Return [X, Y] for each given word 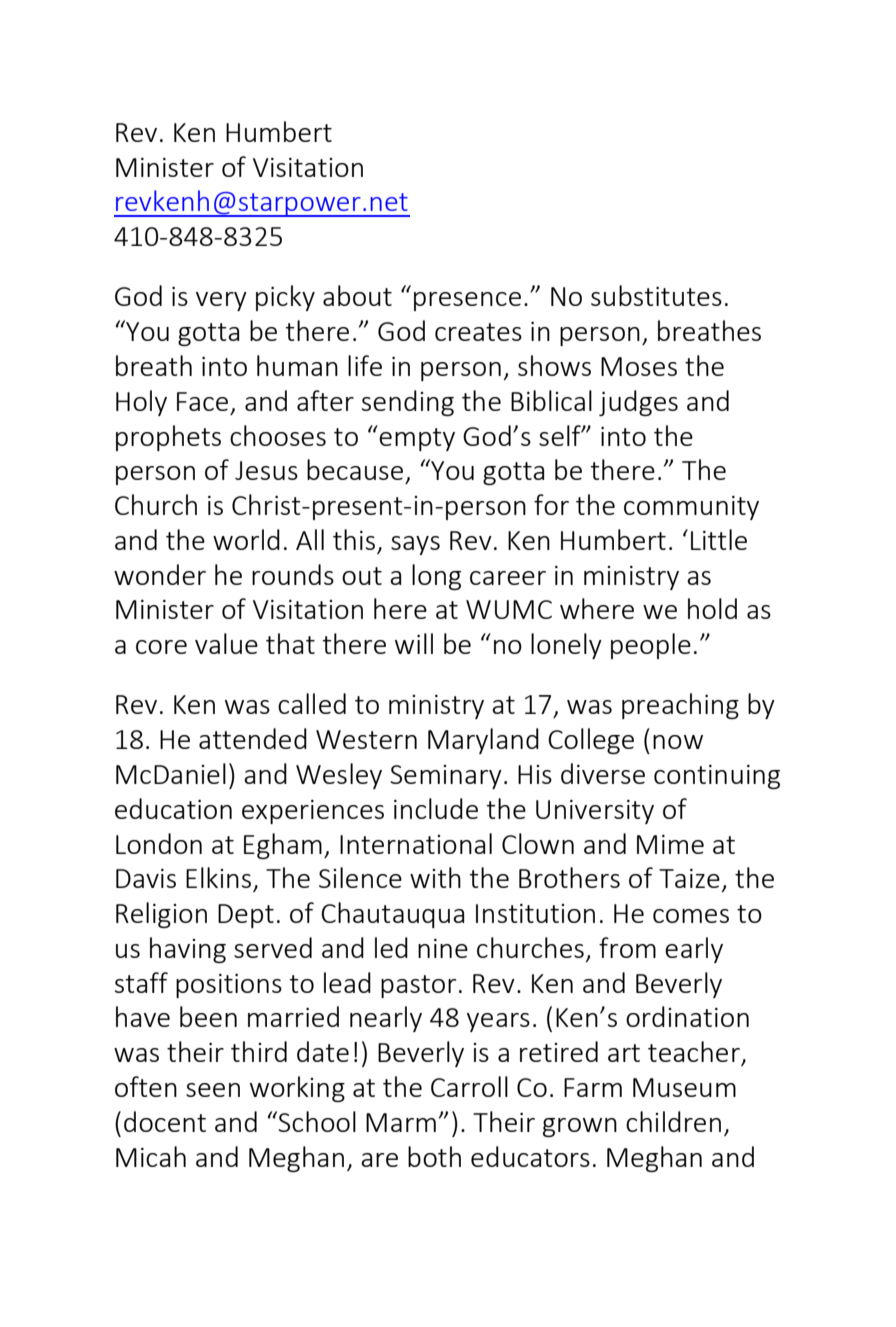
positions [229, 986]
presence [467, 301]
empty [416, 438]
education [173, 808]
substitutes [656, 295]
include [436, 808]
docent [165, 1121]
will [414, 643]
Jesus [266, 470]
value [226, 643]
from [627, 947]
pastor [418, 986]
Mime [670, 844]
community [691, 508]
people [651, 646]
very [221, 301]
